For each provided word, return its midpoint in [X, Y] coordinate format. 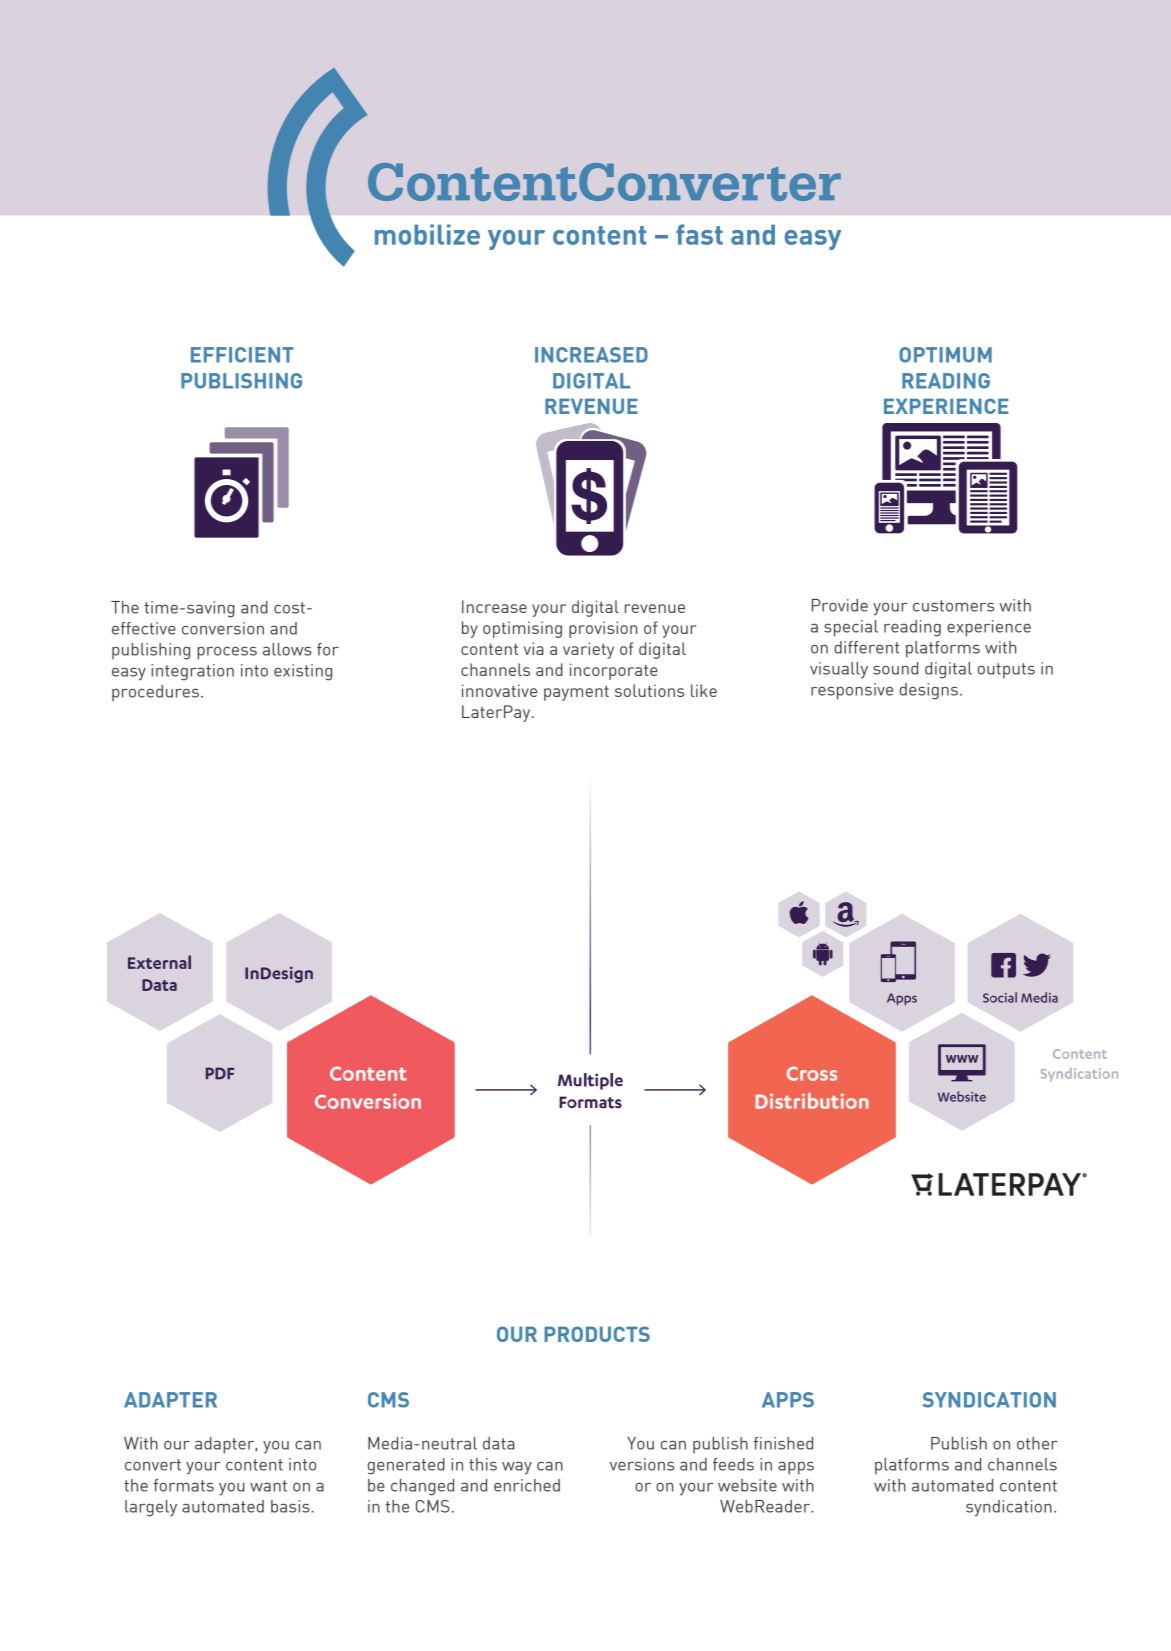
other [1037, 1443]
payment [576, 693]
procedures [155, 693]
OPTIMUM [945, 355]
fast [699, 234]
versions [642, 1464]
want [268, 1486]
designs [929, 691]
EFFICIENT [242, 355]
